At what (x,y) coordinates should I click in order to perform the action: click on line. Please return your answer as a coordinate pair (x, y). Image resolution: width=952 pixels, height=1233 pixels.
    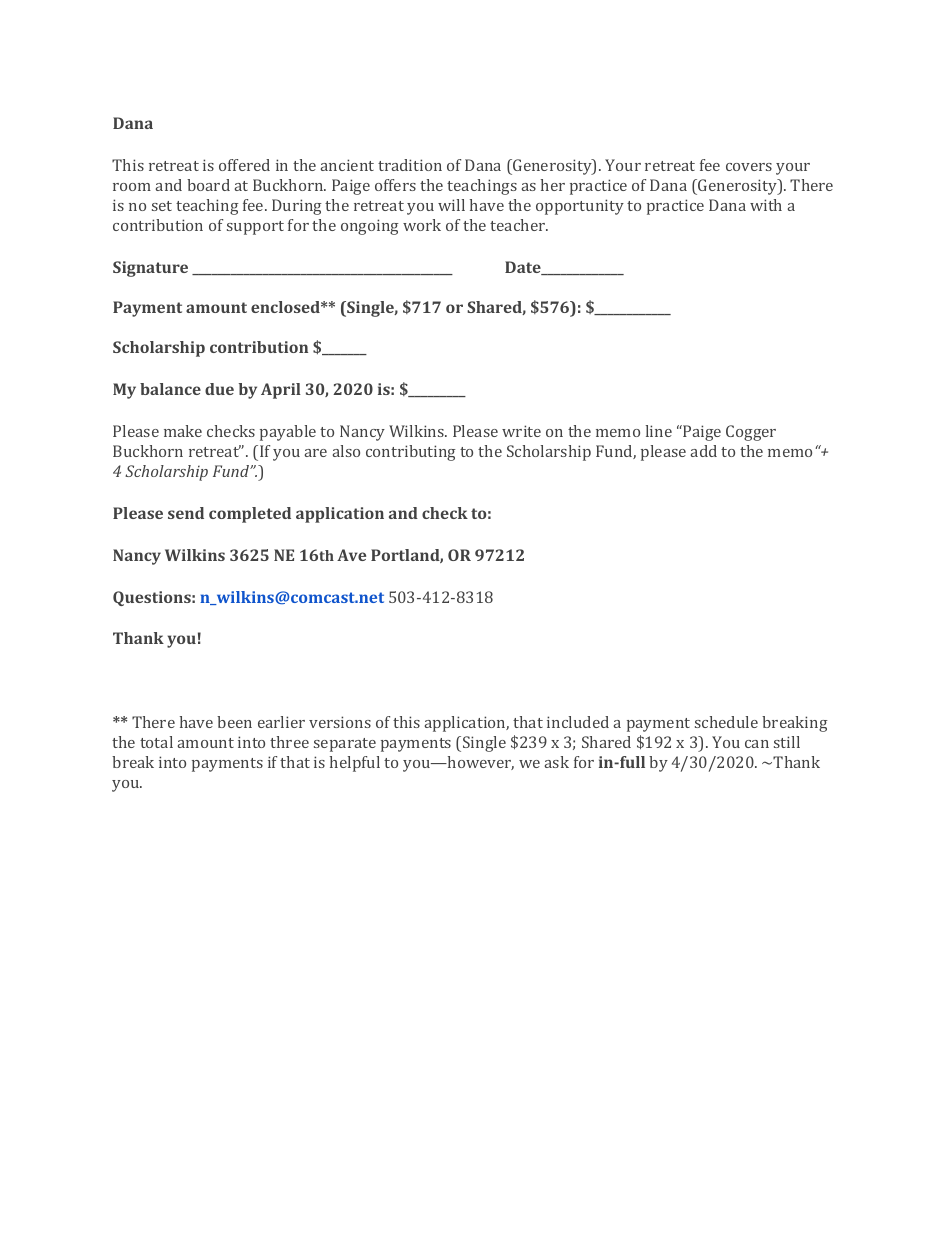
    Looking at the image, I should click on (659, 431).
